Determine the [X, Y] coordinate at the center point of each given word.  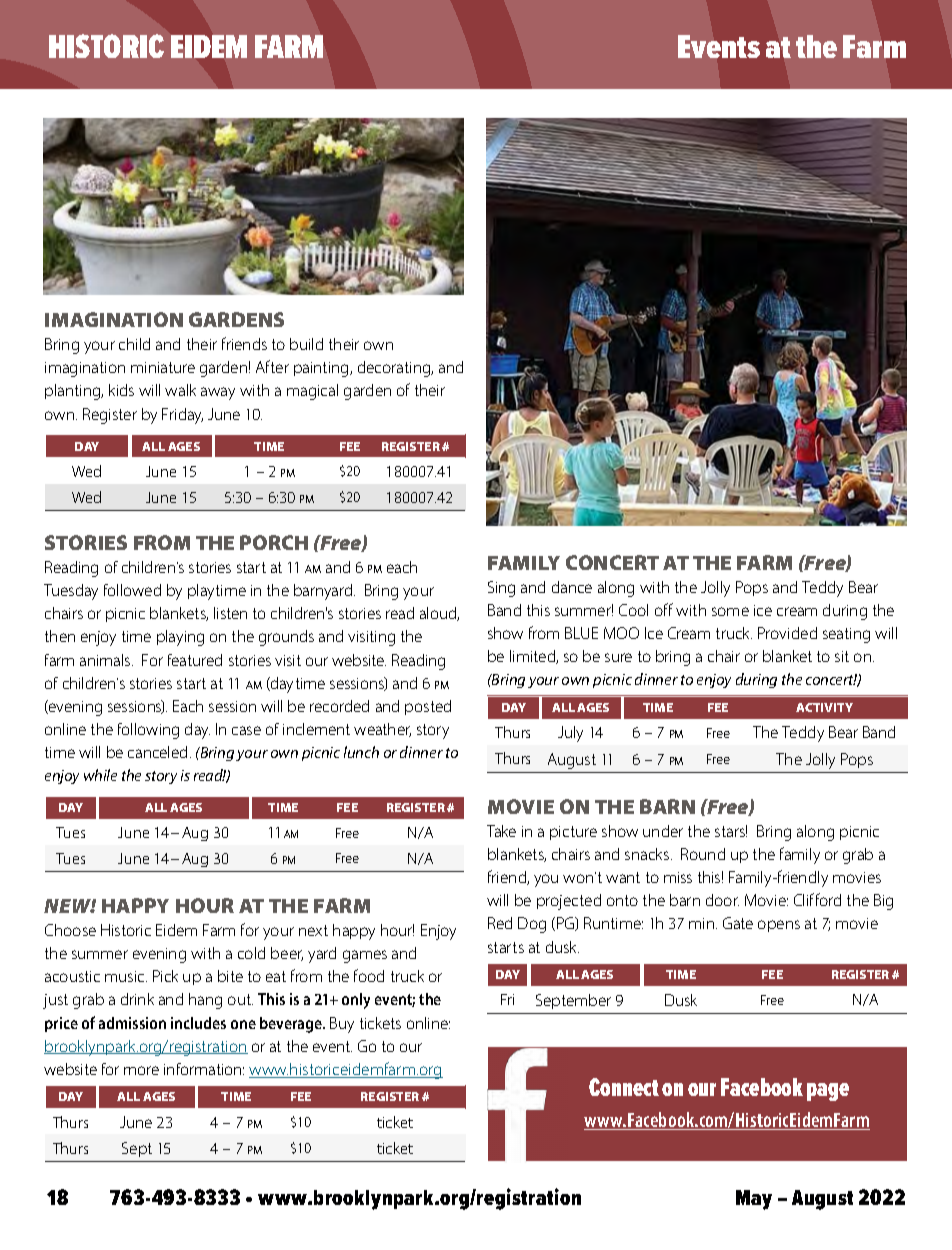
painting [322, 369]
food [369, 975]
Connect [624, 1087]
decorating [395, 369]
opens [779, 926]
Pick [165, 976]
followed [132, 590]
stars [731, 831]
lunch [361, 752]
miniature [163, 367]
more [141, 1070]
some [730, 611]
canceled [157, 752]
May [754, 1200]
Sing [501, 589]
